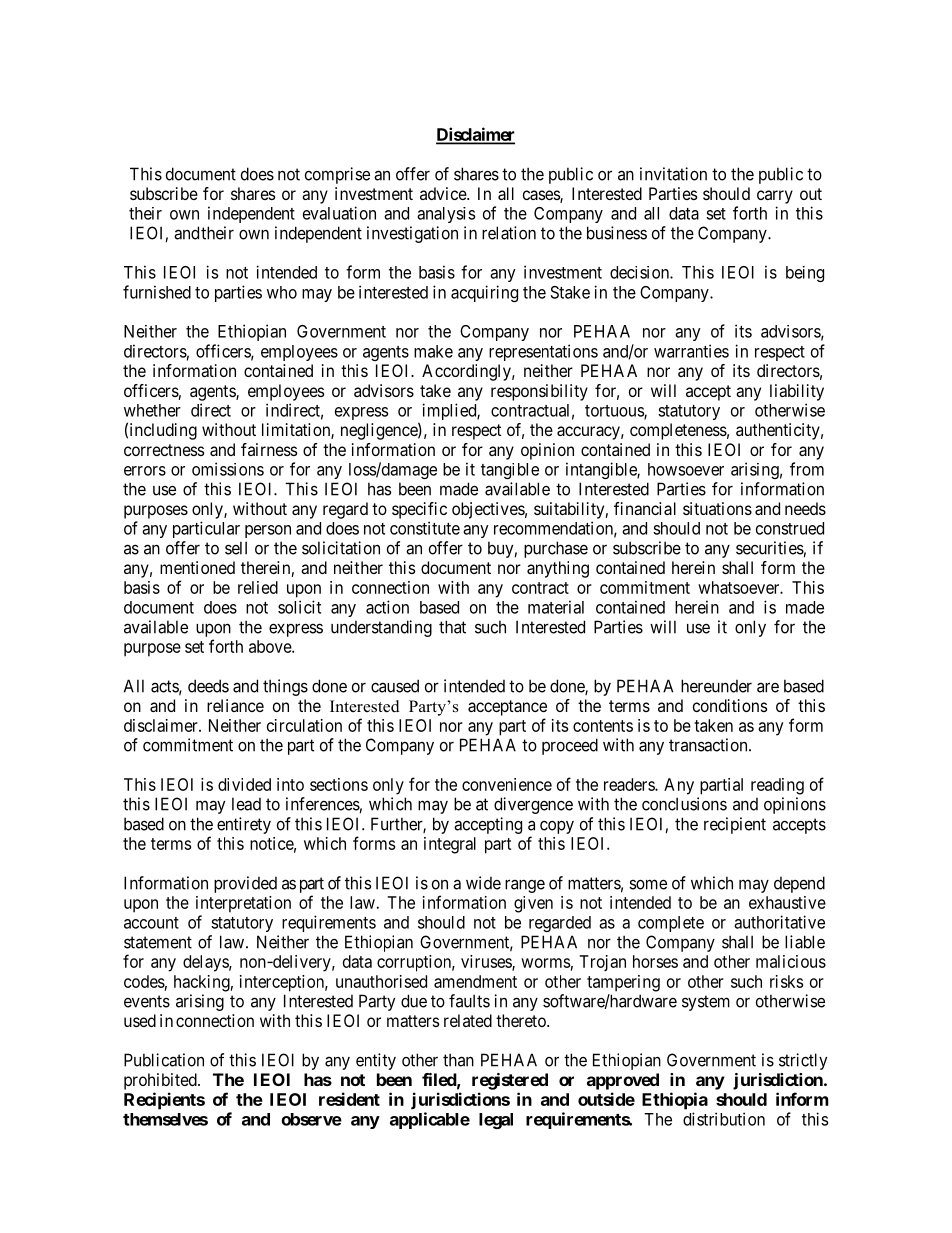  What do you see at coordinates (444, 193) in the document?
I see `advice` at bounding box center [444, 193].
